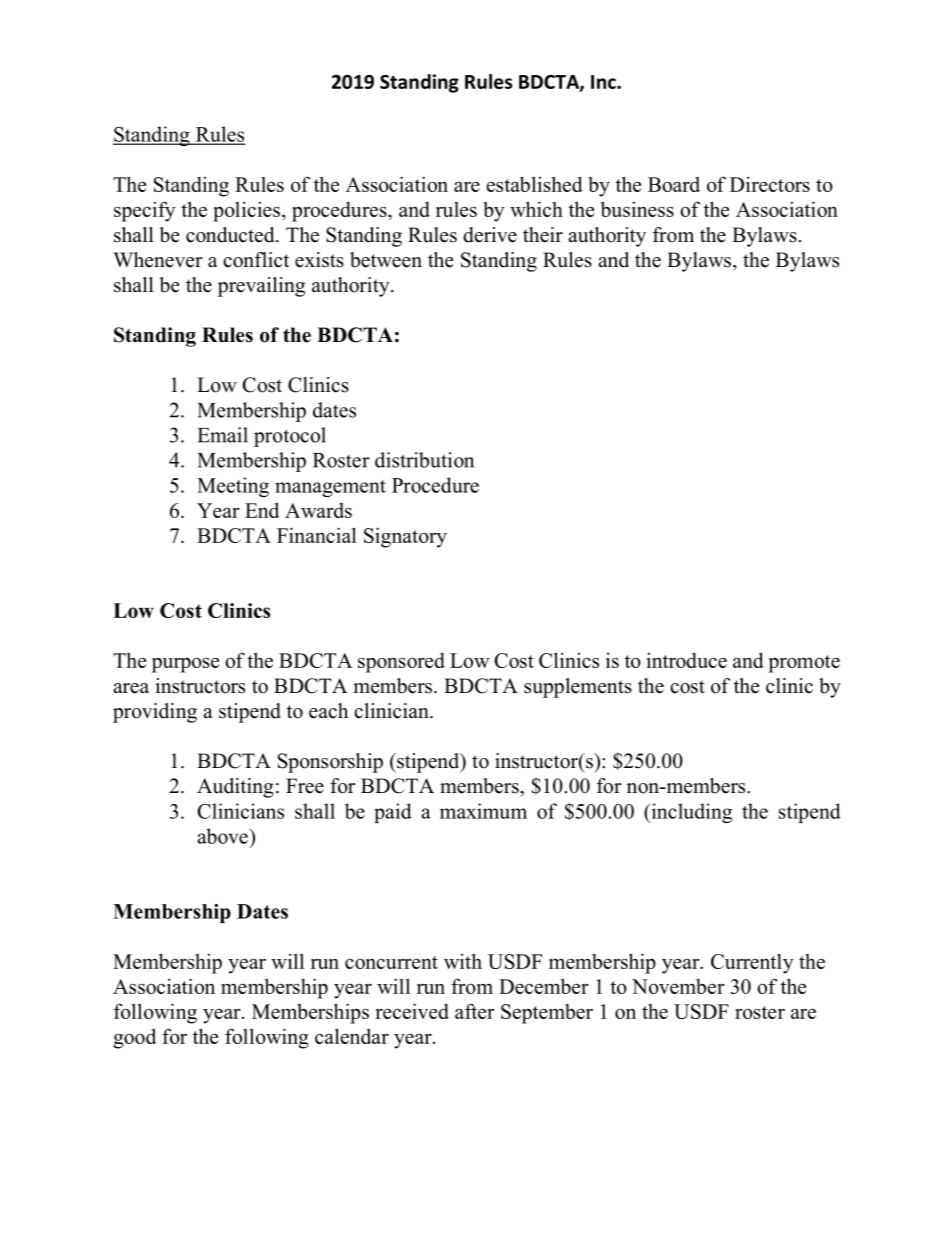 This screenshot has width=952, height=1233. What do you see at coordinates (770, 184) in the screenshot?
I see `Directors` at bounding box center [770, 184].
